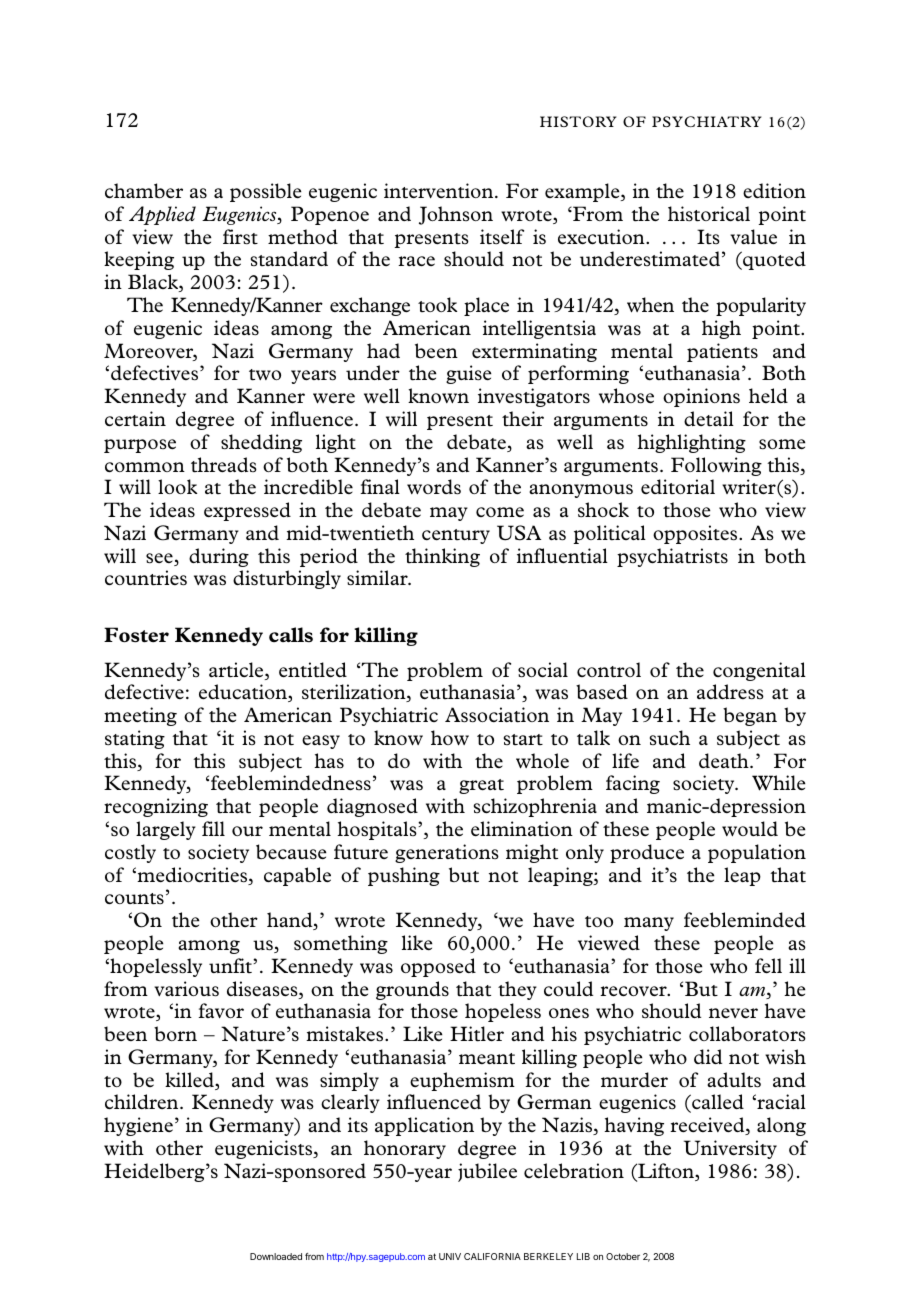 This screenshot has height=1308, width=924. Describe the element at coordinates (768, 966) in the screenshot. I see `fell` at that location.
